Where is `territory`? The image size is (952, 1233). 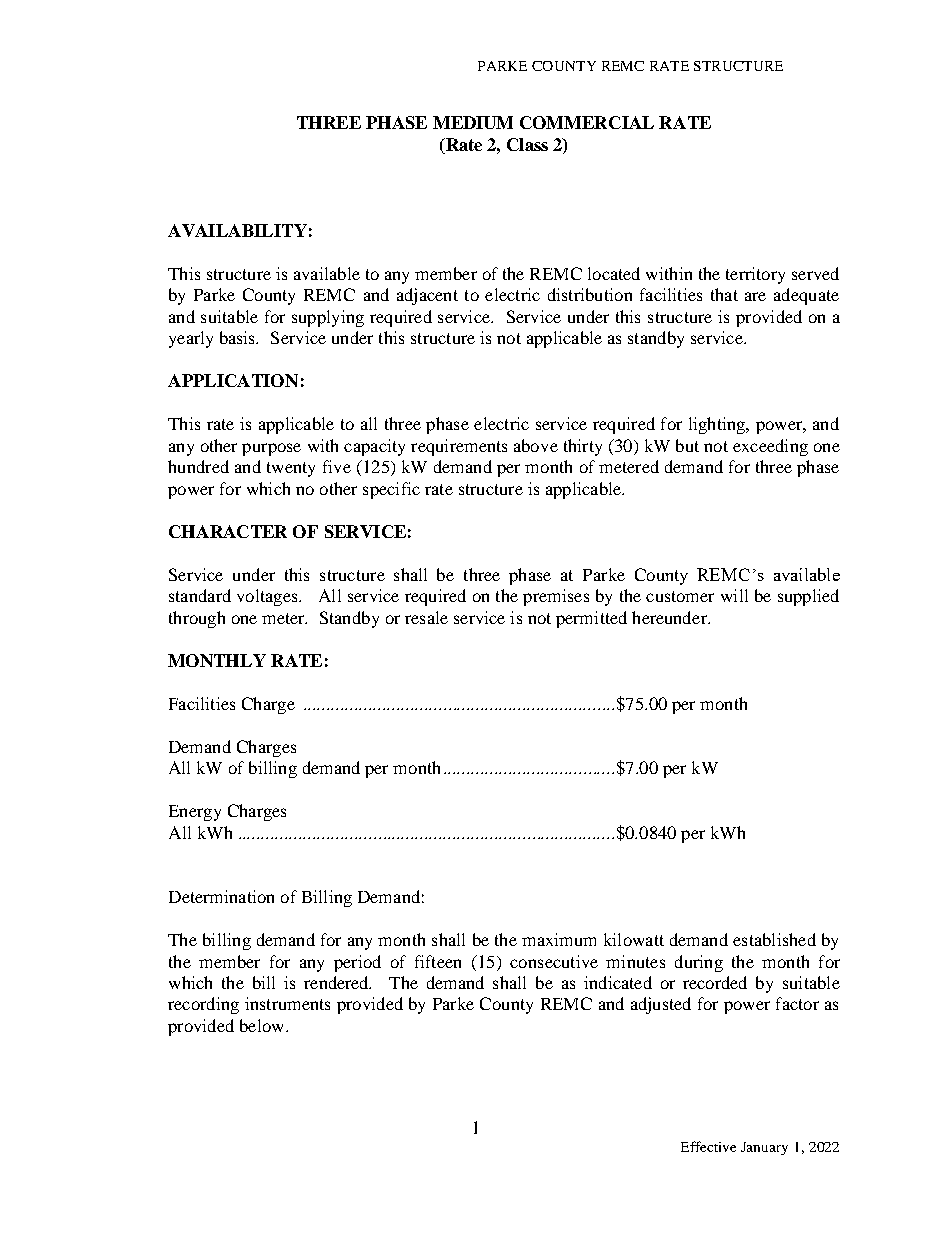
territory is located at coordinates (755, 275).
